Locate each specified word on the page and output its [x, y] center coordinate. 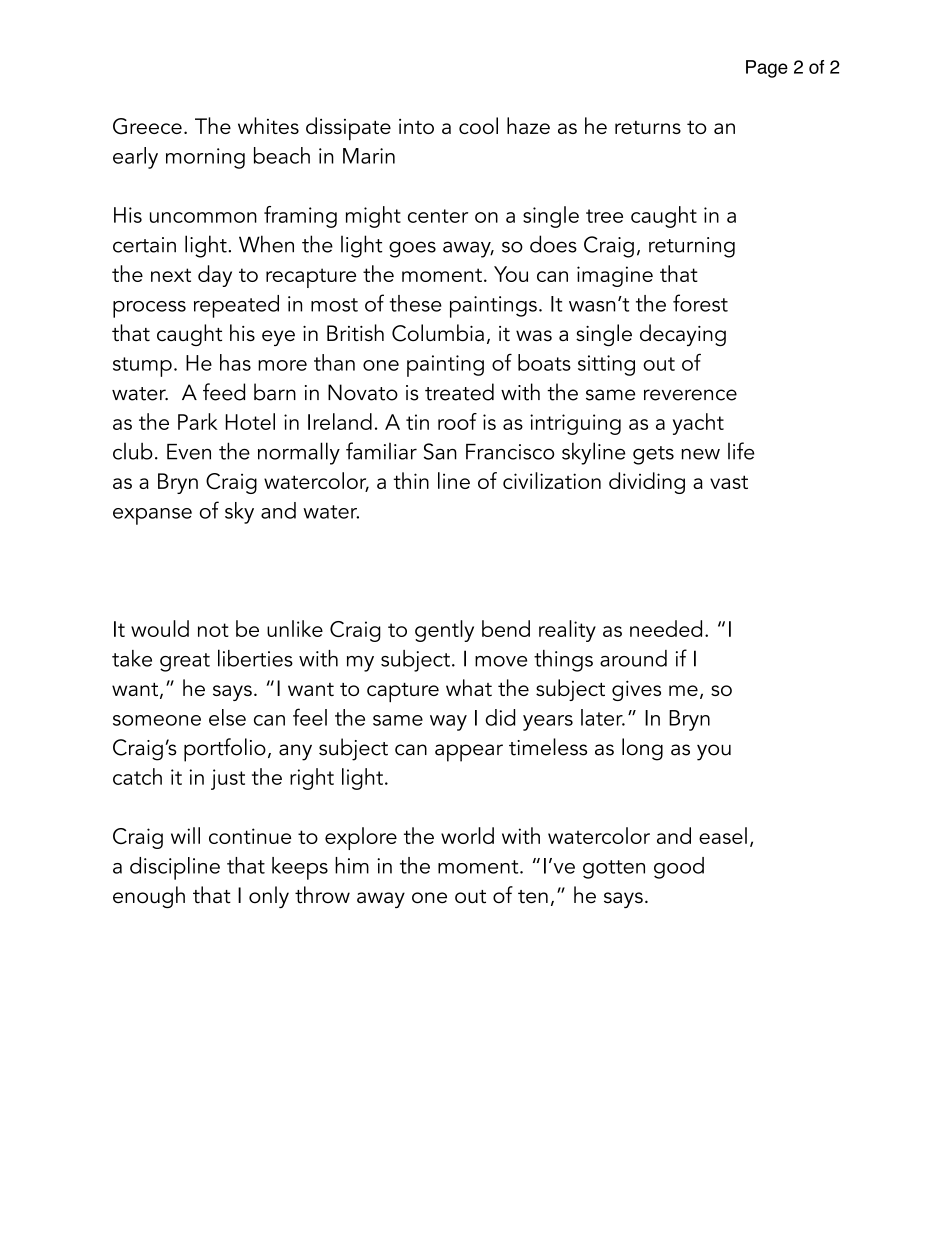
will [185, 835]
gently [444, 631]
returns [648, 127]
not [213, 630]
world [467, 835]
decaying [683, 335]
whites [268, 125]
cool [478, 125]
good [679, 868]
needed [666, 628]
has [235, 362]
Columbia [438, 333]
